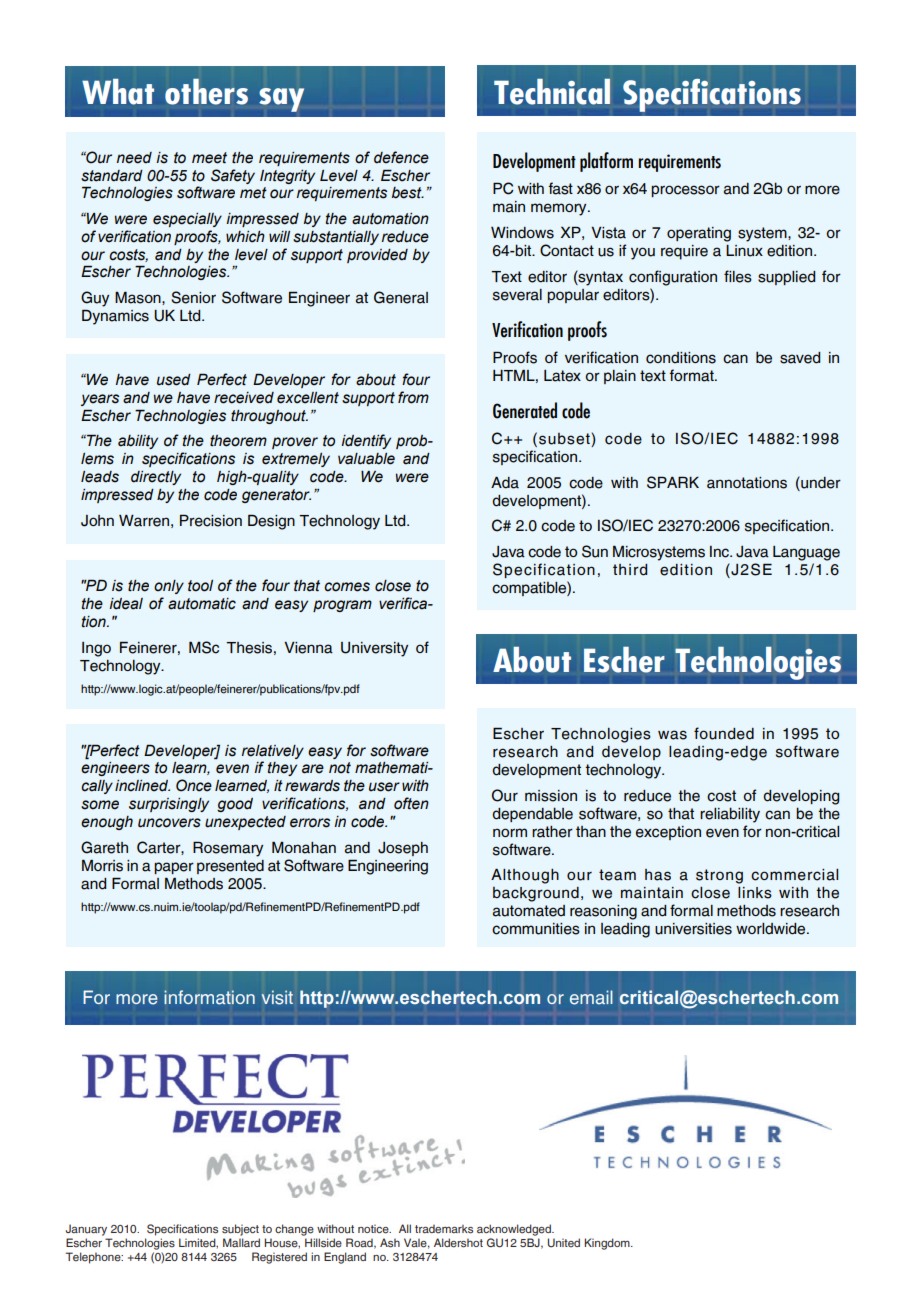 The image size is (924, 1308). What do you see at coordinates (401, 157) in the page?
I see `defence` at bounding box center [401, 157].
